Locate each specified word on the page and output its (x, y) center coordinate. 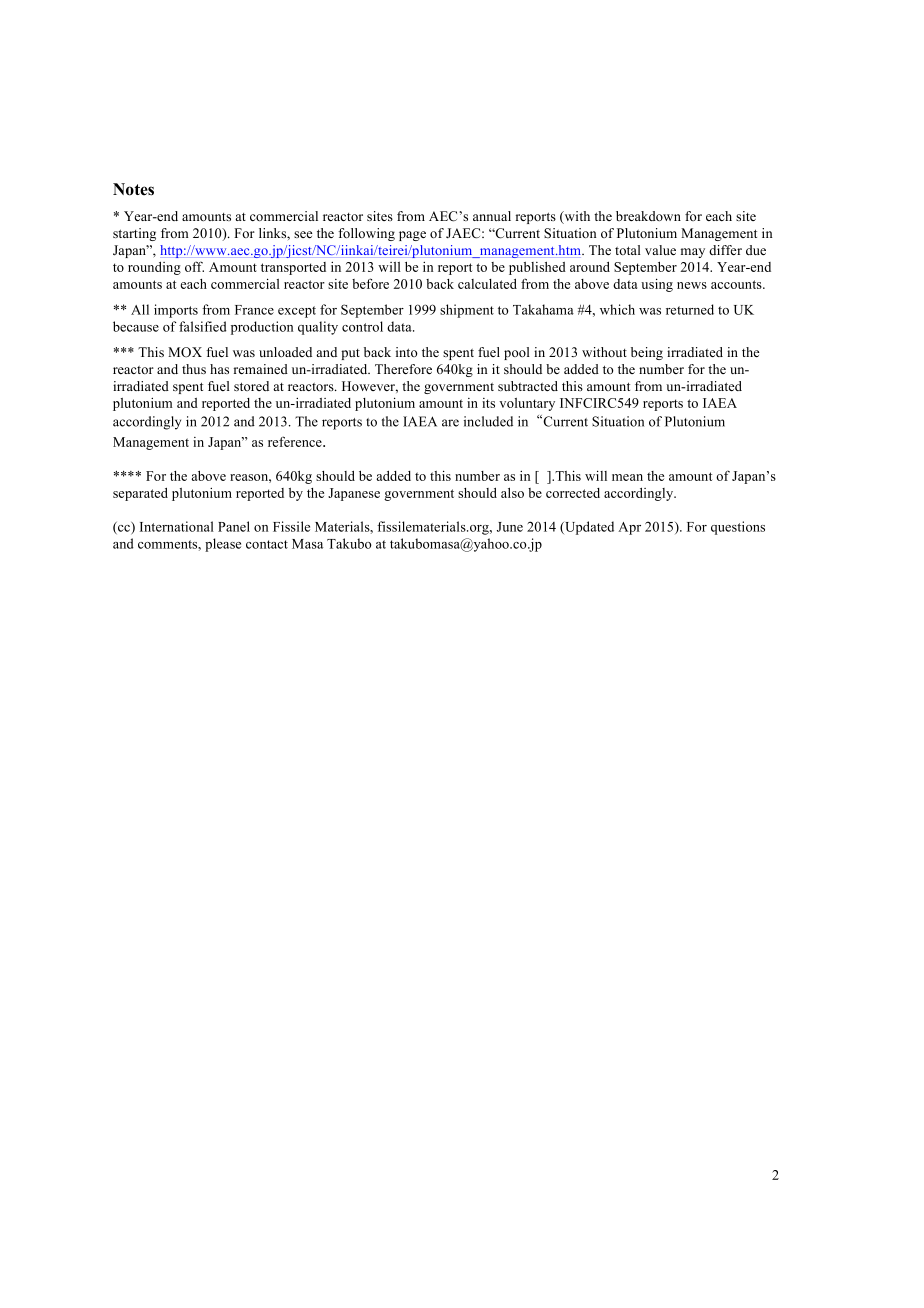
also (512, 493)
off (194, 266)
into (407, 352)
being (647, 353)
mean (627, 477)
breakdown (648, 216)
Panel (234, 526)
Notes (133, 189)
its (488, 403)
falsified (202, 326)
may (693, 253)
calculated (487, 284)
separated (140, 494)
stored (251, 386)
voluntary (527, 404)
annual (492, 216)
